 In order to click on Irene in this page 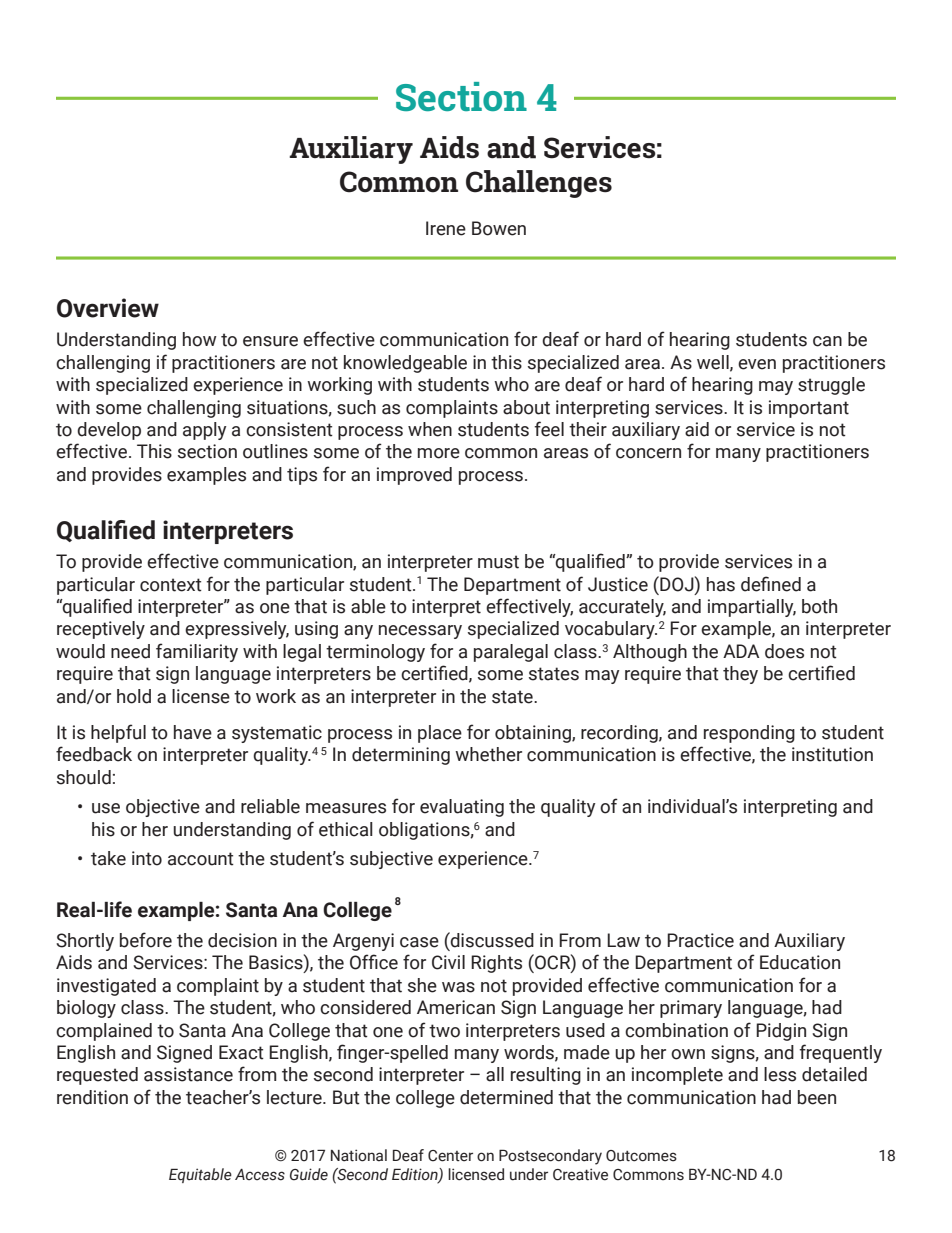, I will do `click(446, 228)`.
